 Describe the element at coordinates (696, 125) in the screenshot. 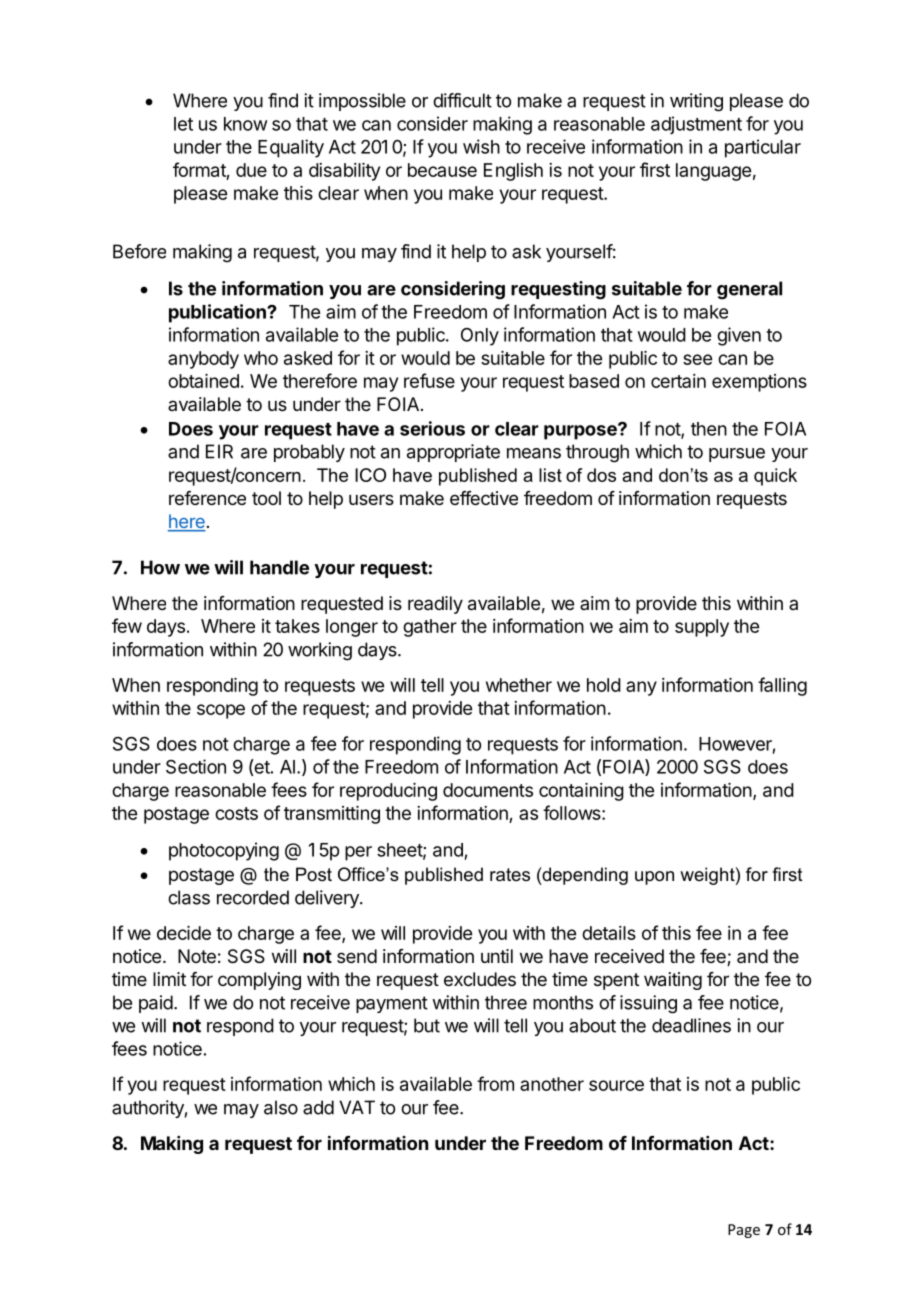

I see `adjustment` at that location.
